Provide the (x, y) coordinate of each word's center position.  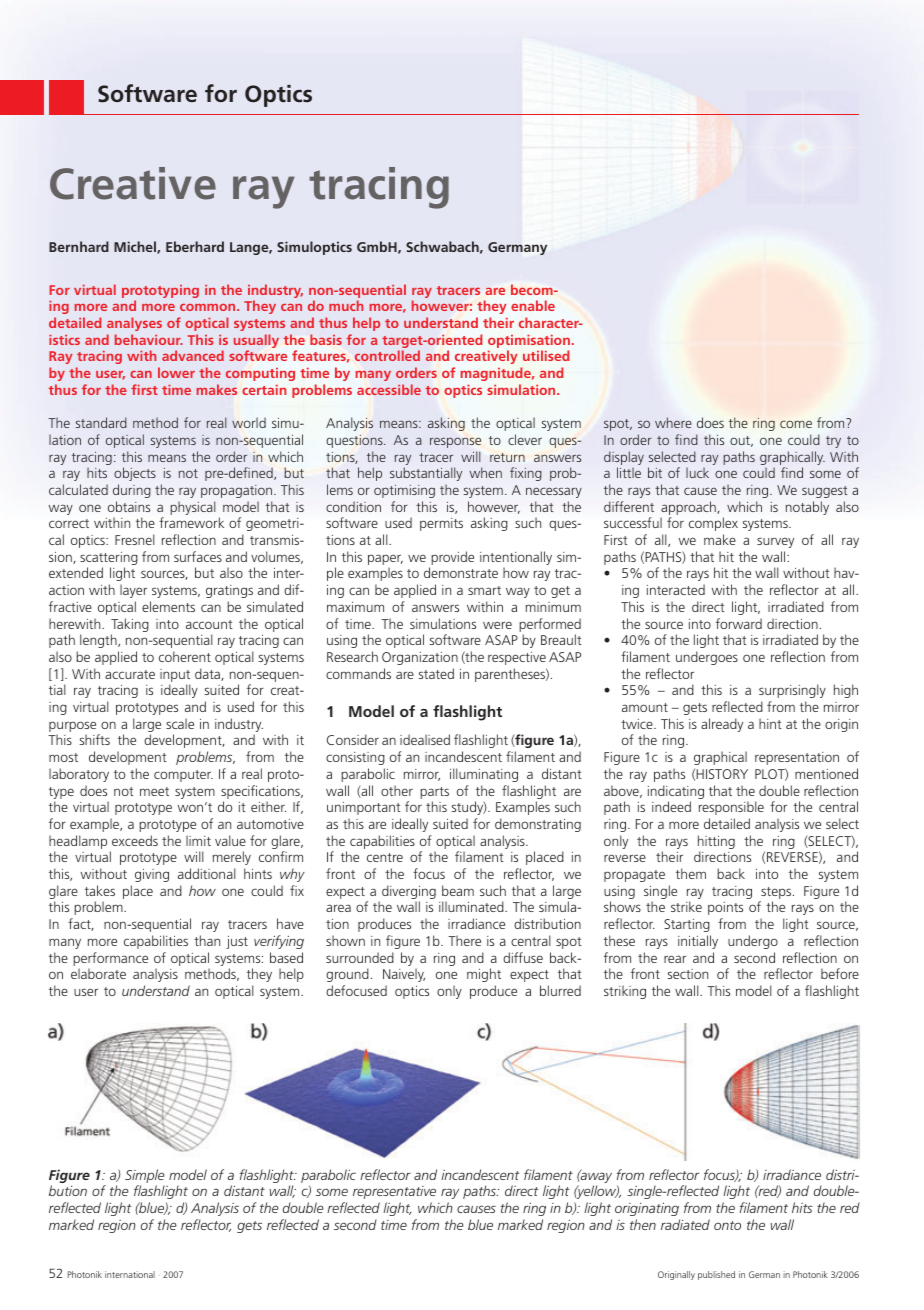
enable (533, 305)
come (796, 424)
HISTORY (722, 774)
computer (183, 776)
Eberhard (195, 246)
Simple (145, 1177)
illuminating (484, 775)
